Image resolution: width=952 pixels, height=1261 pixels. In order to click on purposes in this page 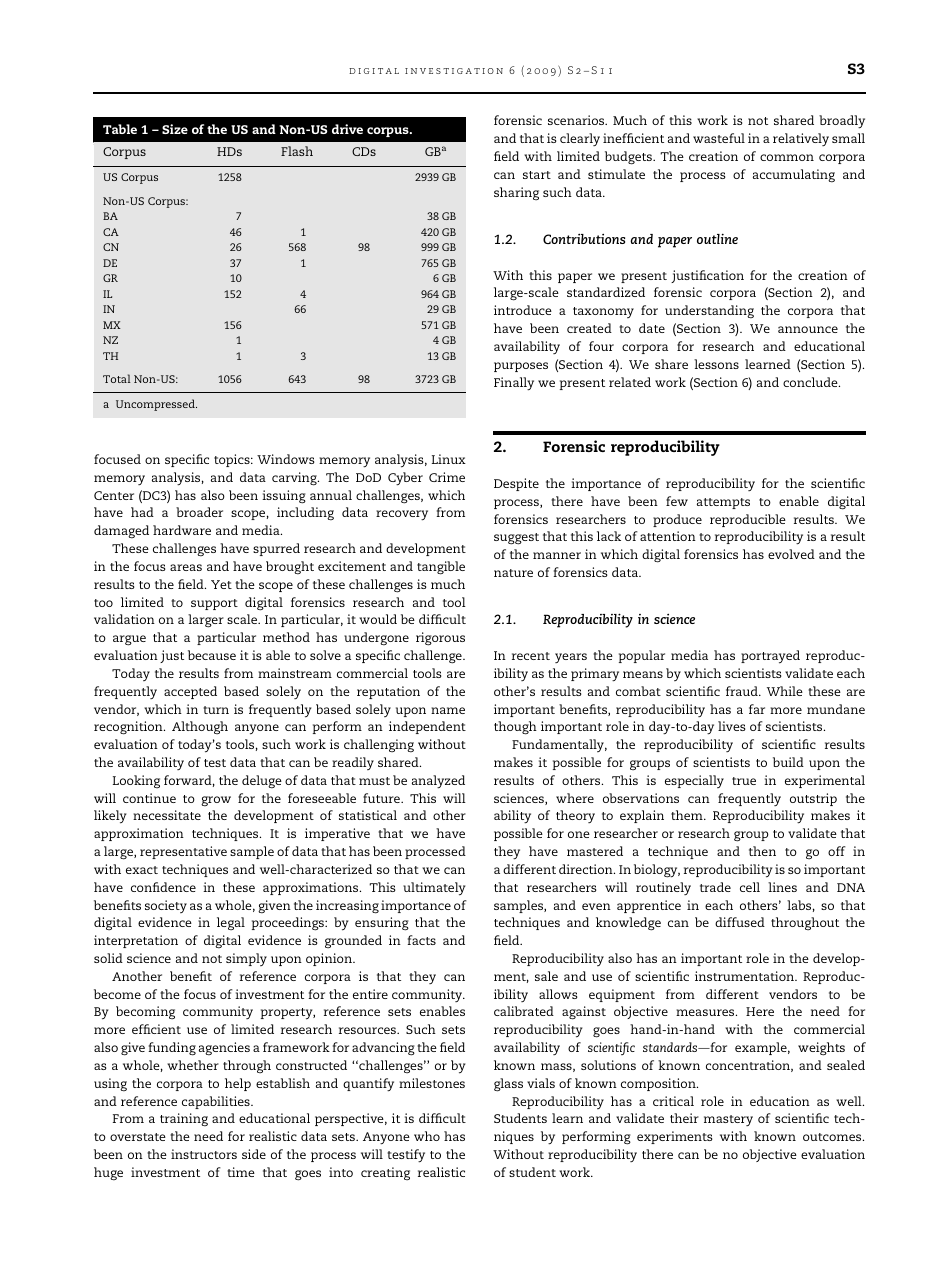, I will do `click(521, 367)`.
